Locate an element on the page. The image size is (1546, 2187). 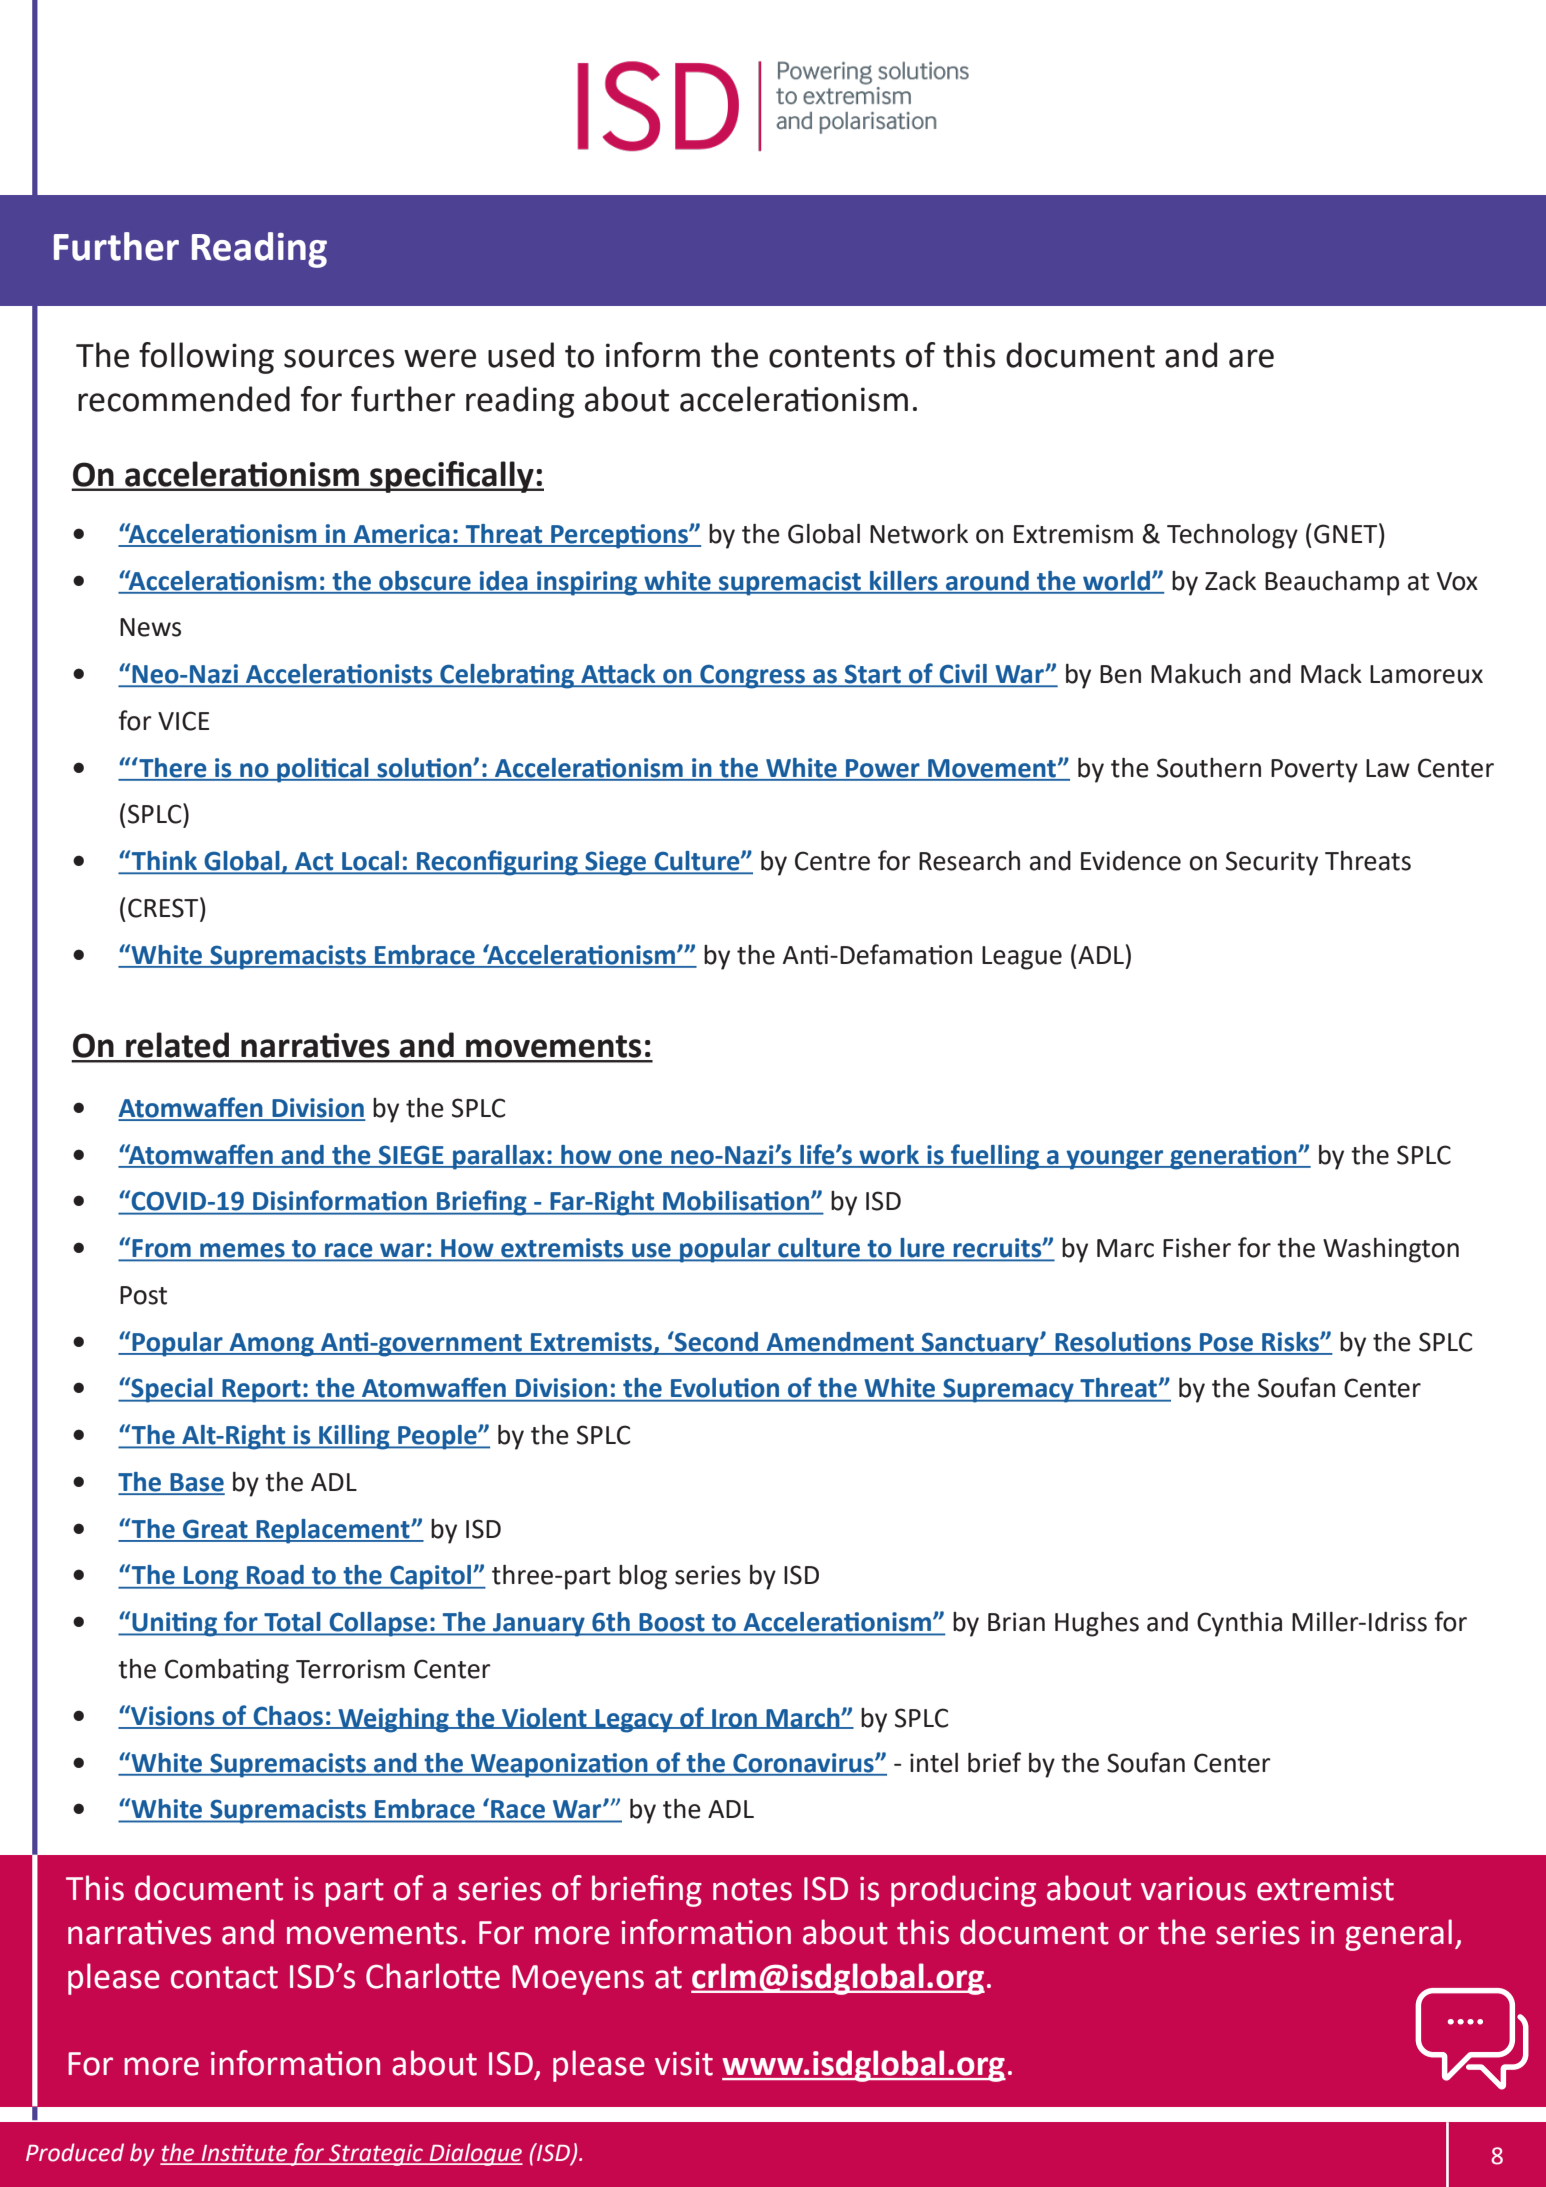
visit is located at coordinates (684, 2064).
